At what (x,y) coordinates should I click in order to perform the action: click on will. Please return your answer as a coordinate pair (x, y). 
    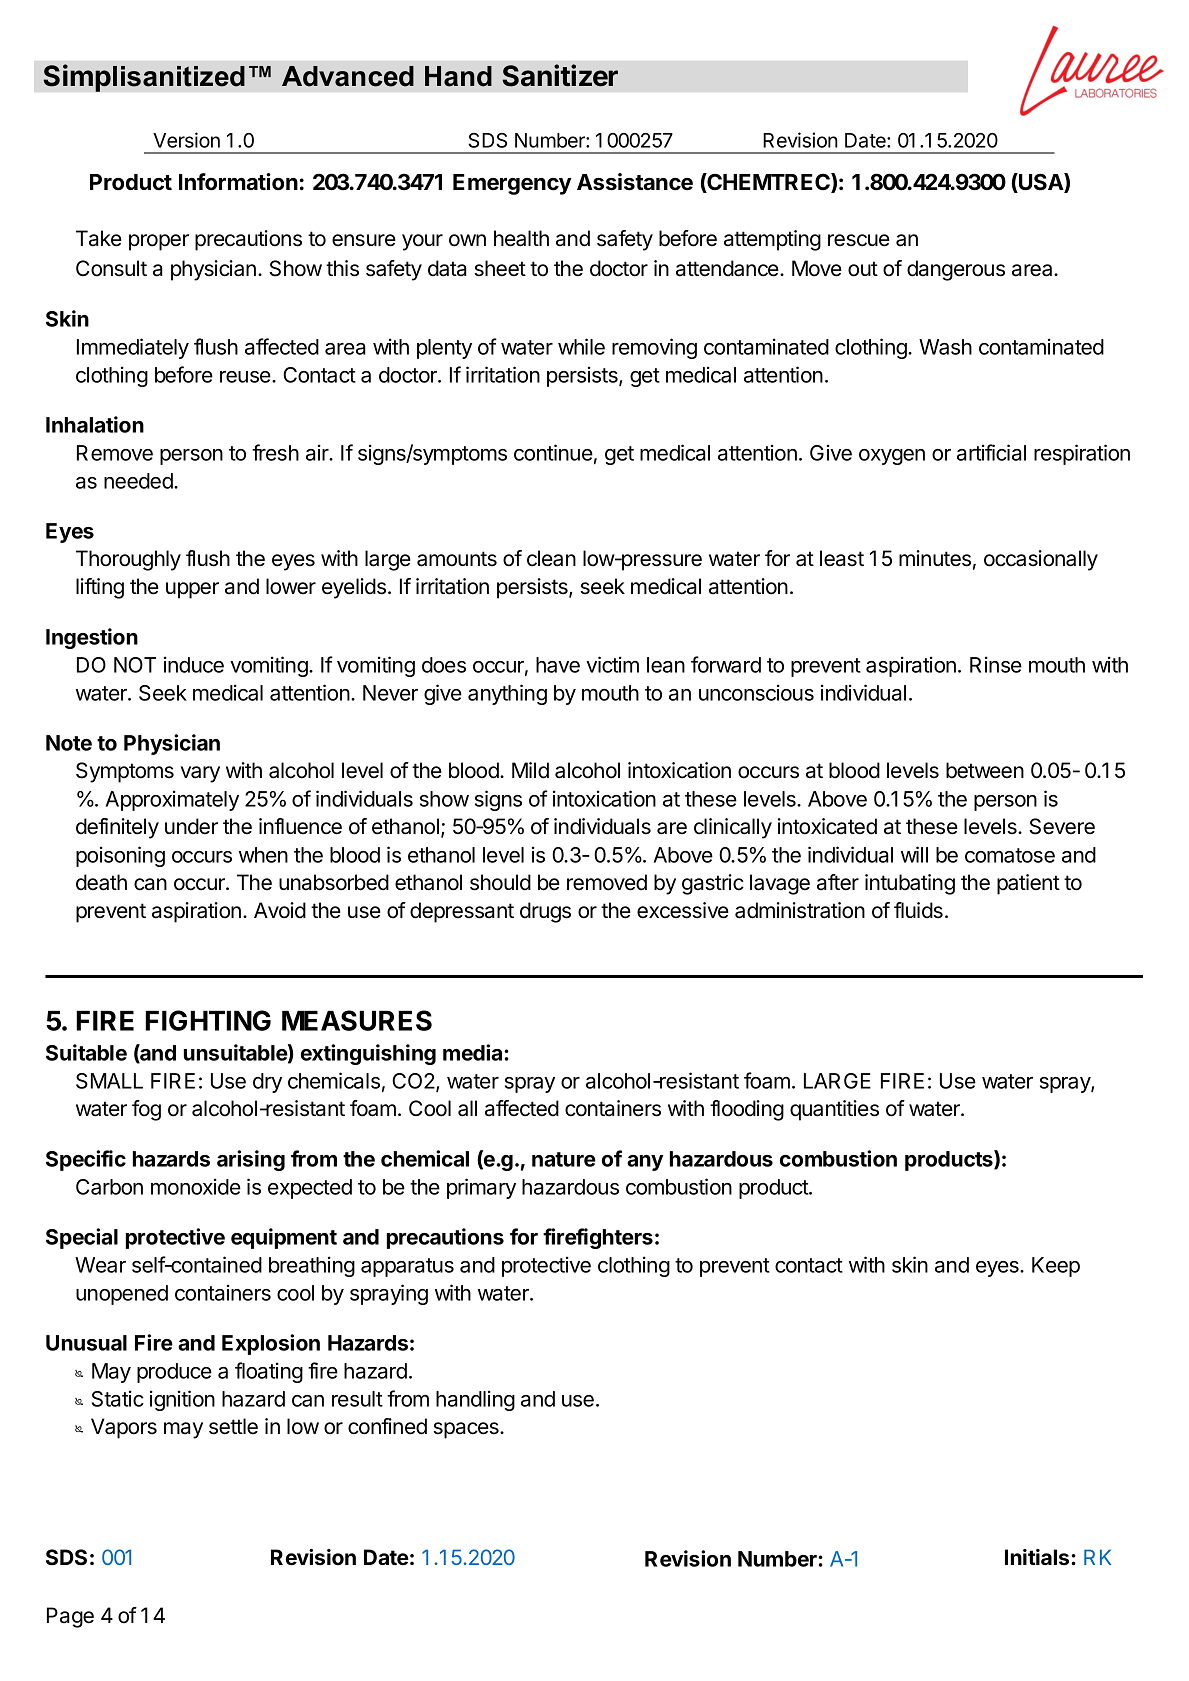
    Looking at the image, I should click on (914, 854).
